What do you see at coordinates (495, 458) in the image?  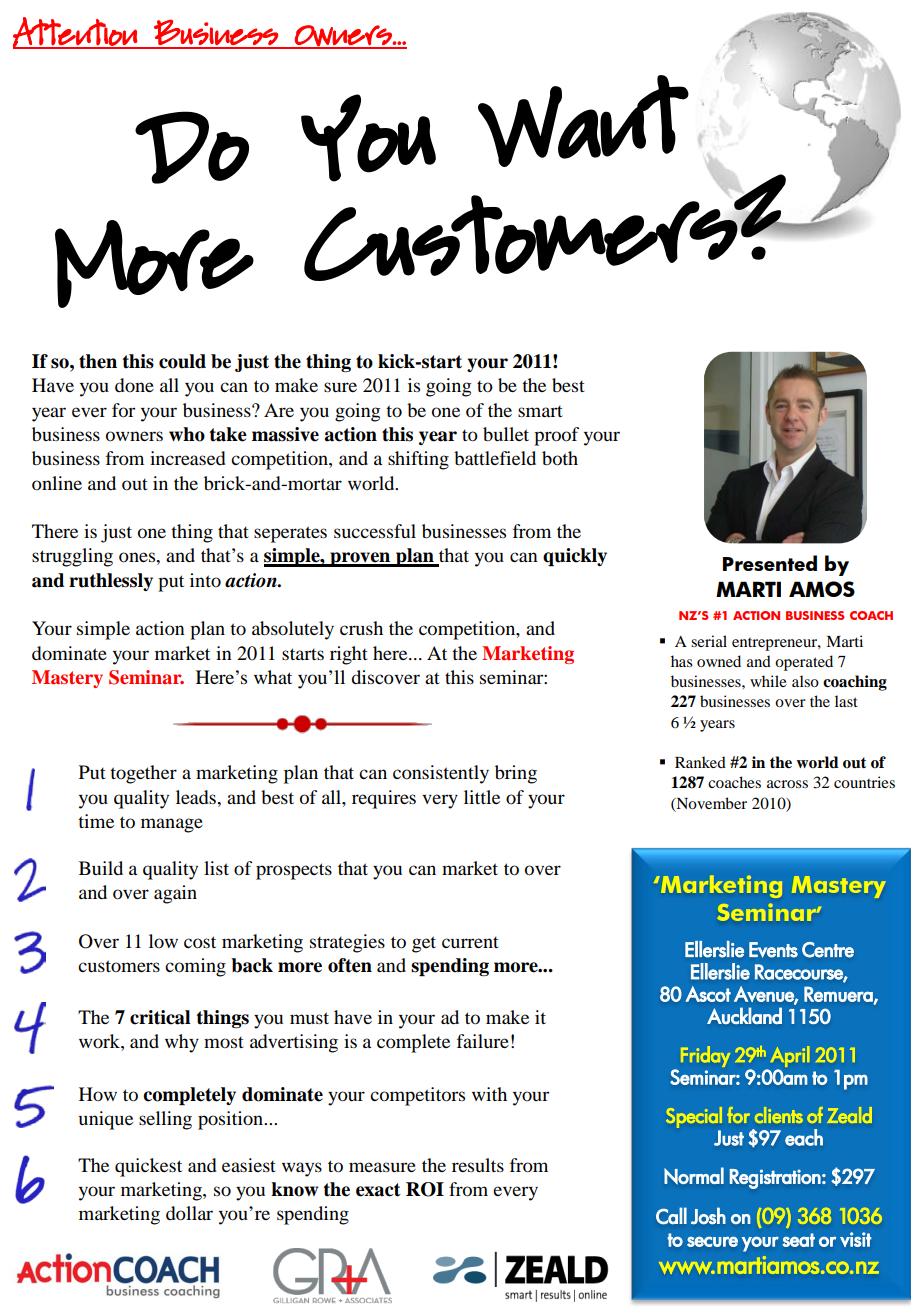 I see `battlefield` at bounding box center [495, 458].
